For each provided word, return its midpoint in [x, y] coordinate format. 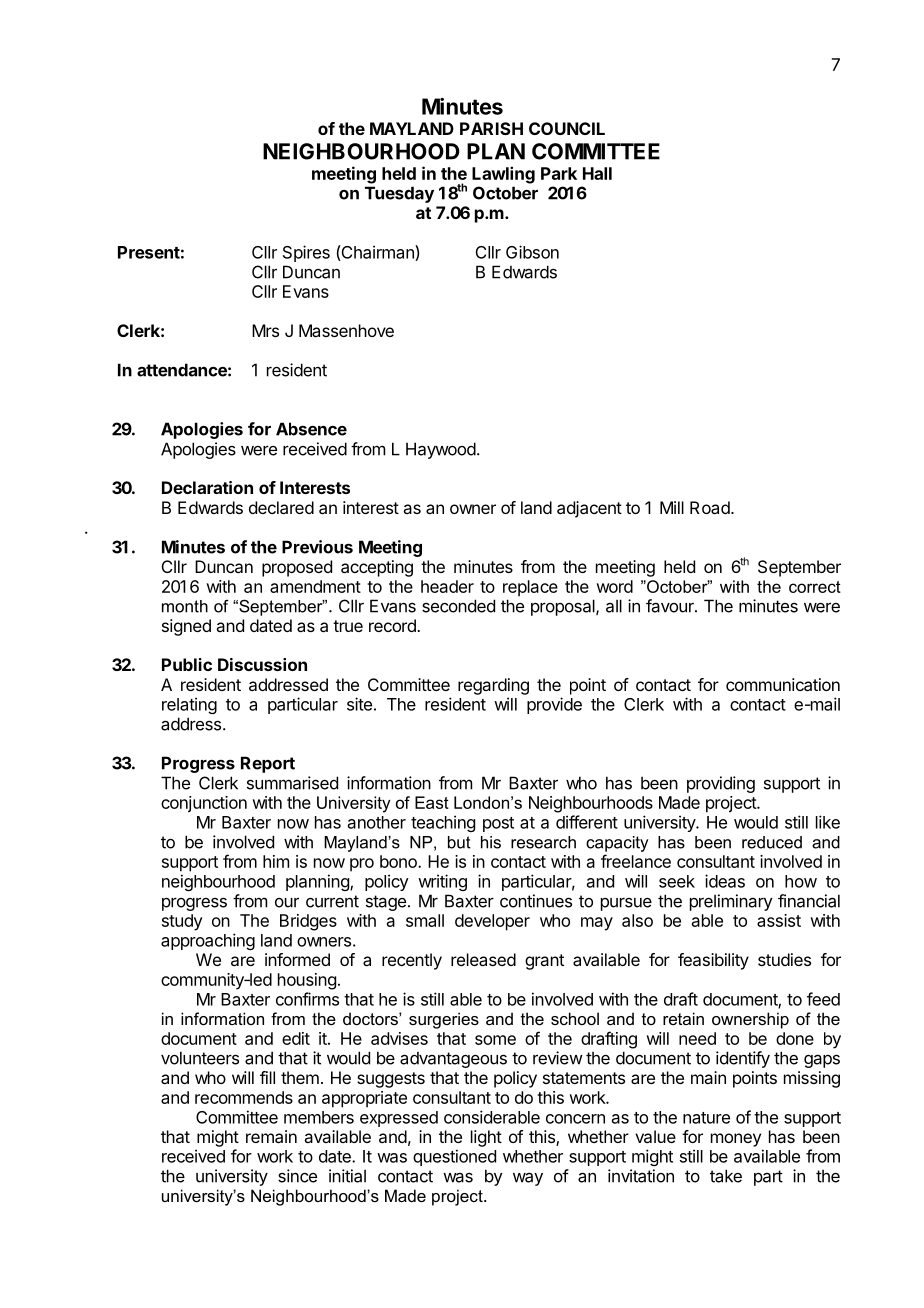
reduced [772, 842]
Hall [597, 173]
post [498, 824]
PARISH [491, 128]
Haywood [441, 450]
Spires [306, 253]
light [486, 1138]
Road [711, 507]
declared [281, 507]
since [297, 1176]
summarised [292, 783]
